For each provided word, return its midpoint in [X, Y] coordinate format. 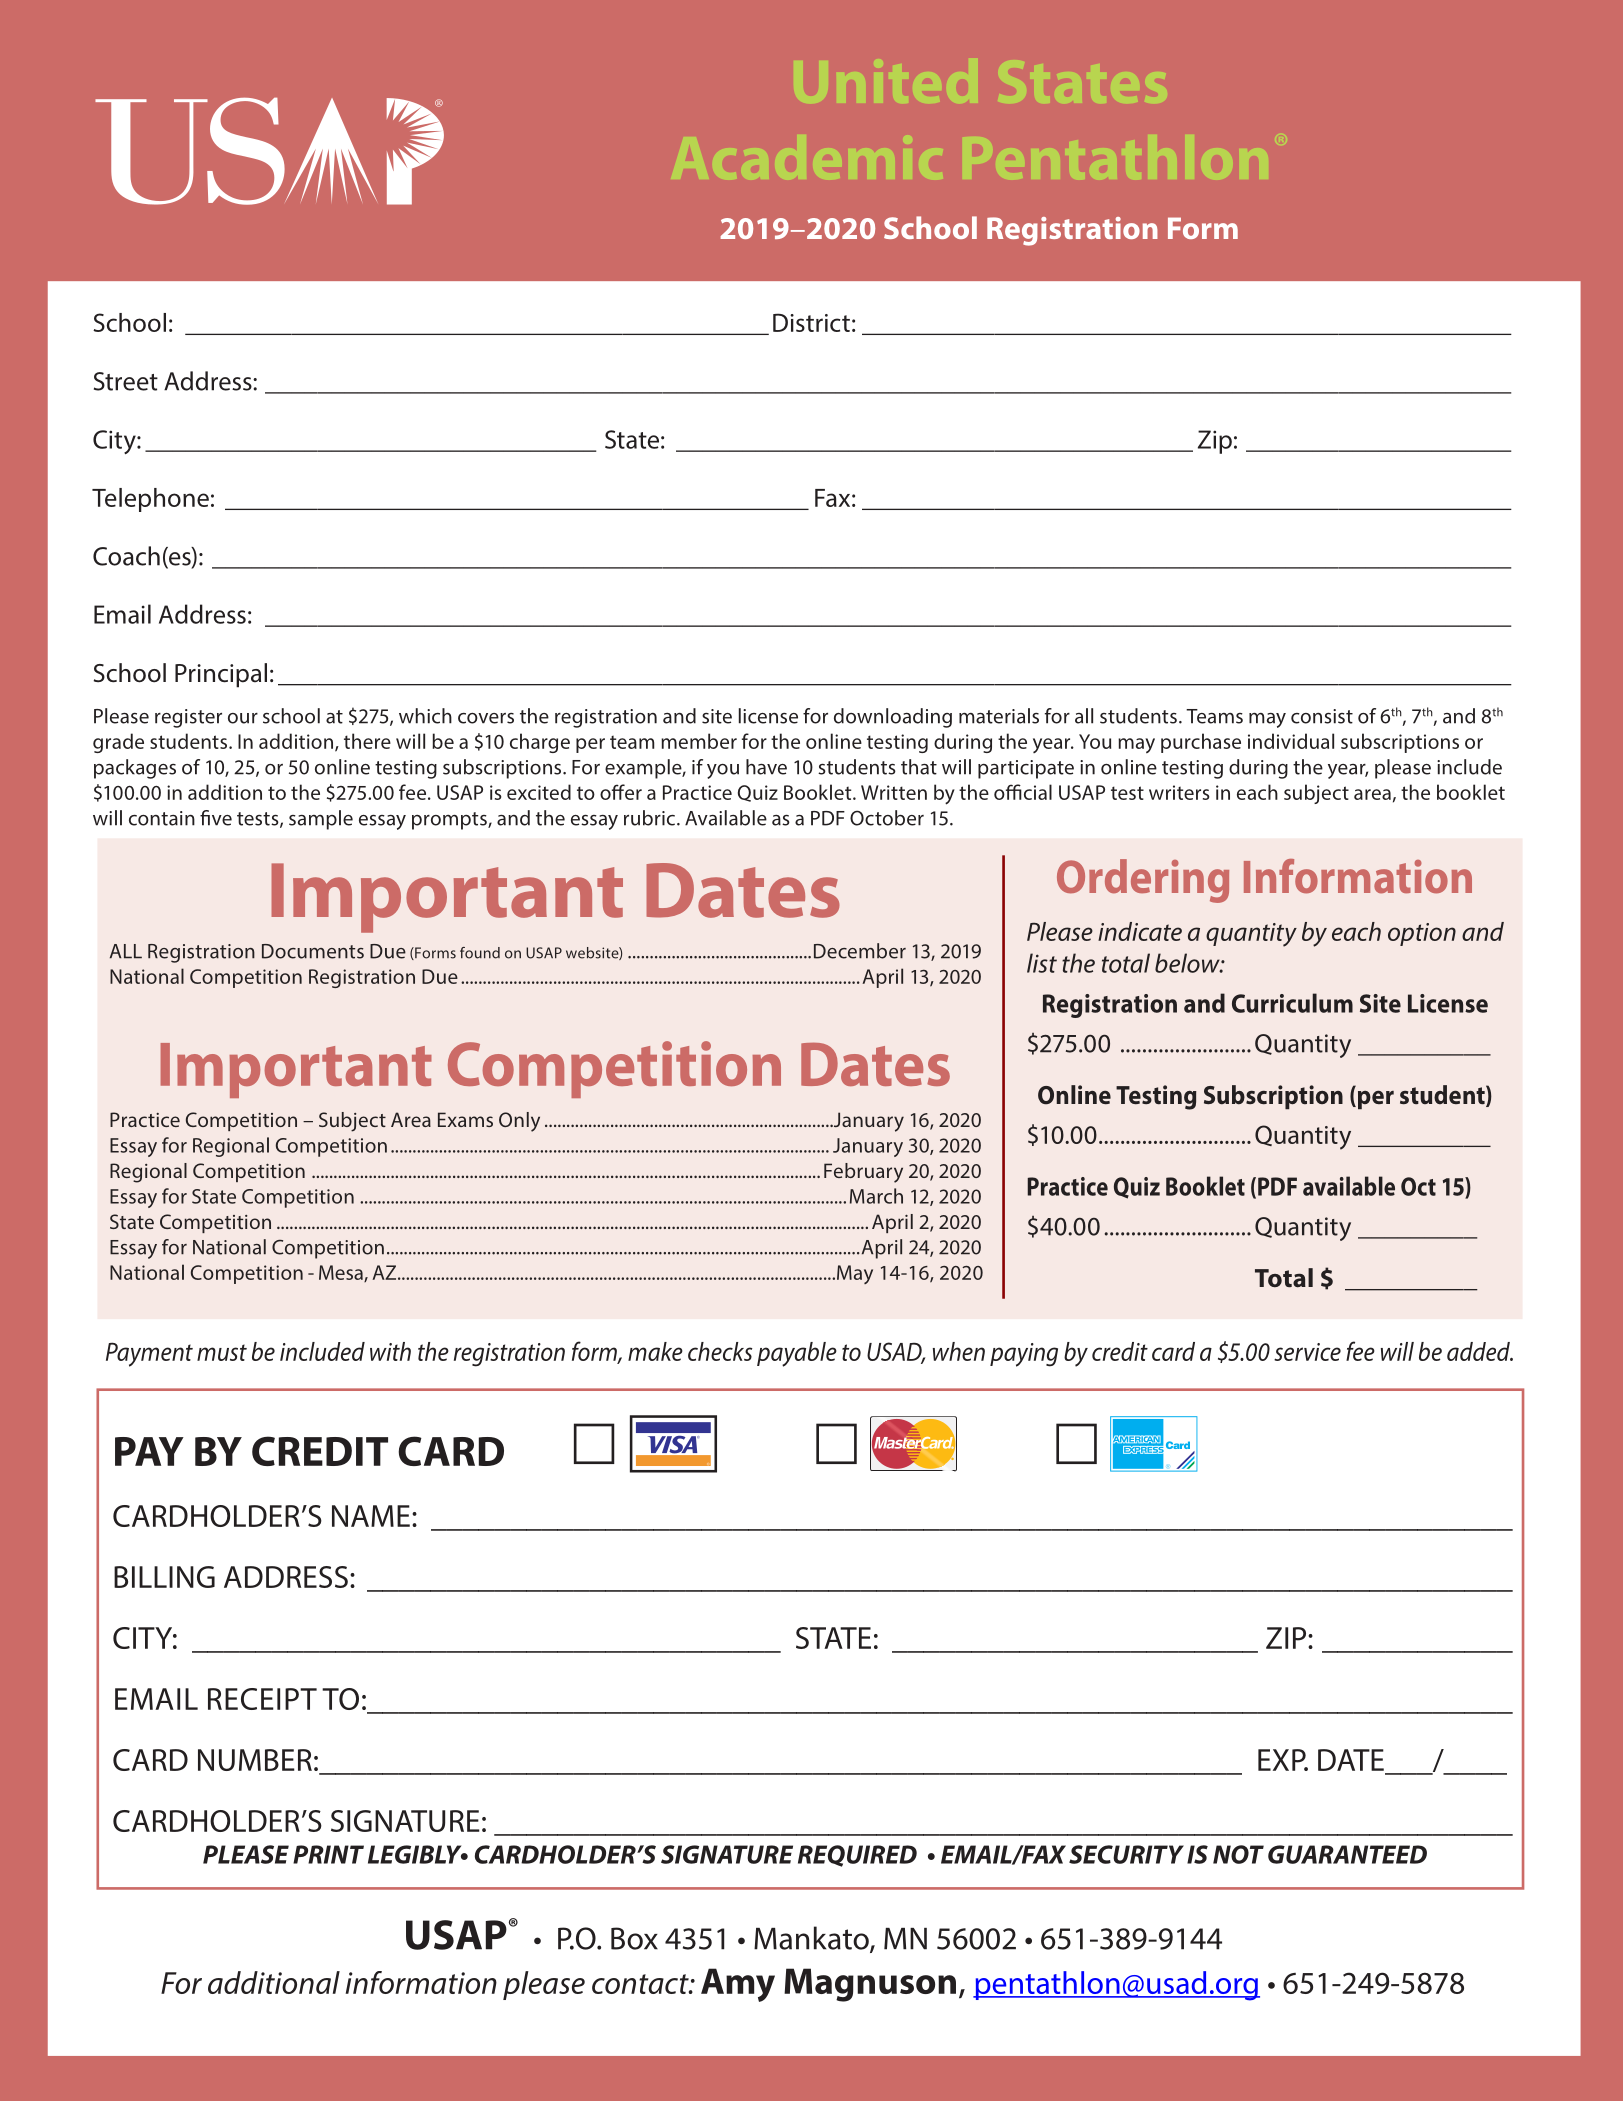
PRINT [328, 1854]
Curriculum [1292, 1003]
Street [126, 381]
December [860, 951]
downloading [893, 718]
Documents [313, 951]
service [1307, 1352]
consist [1322, 716]
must [222, 1352]
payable [797, 1354]
